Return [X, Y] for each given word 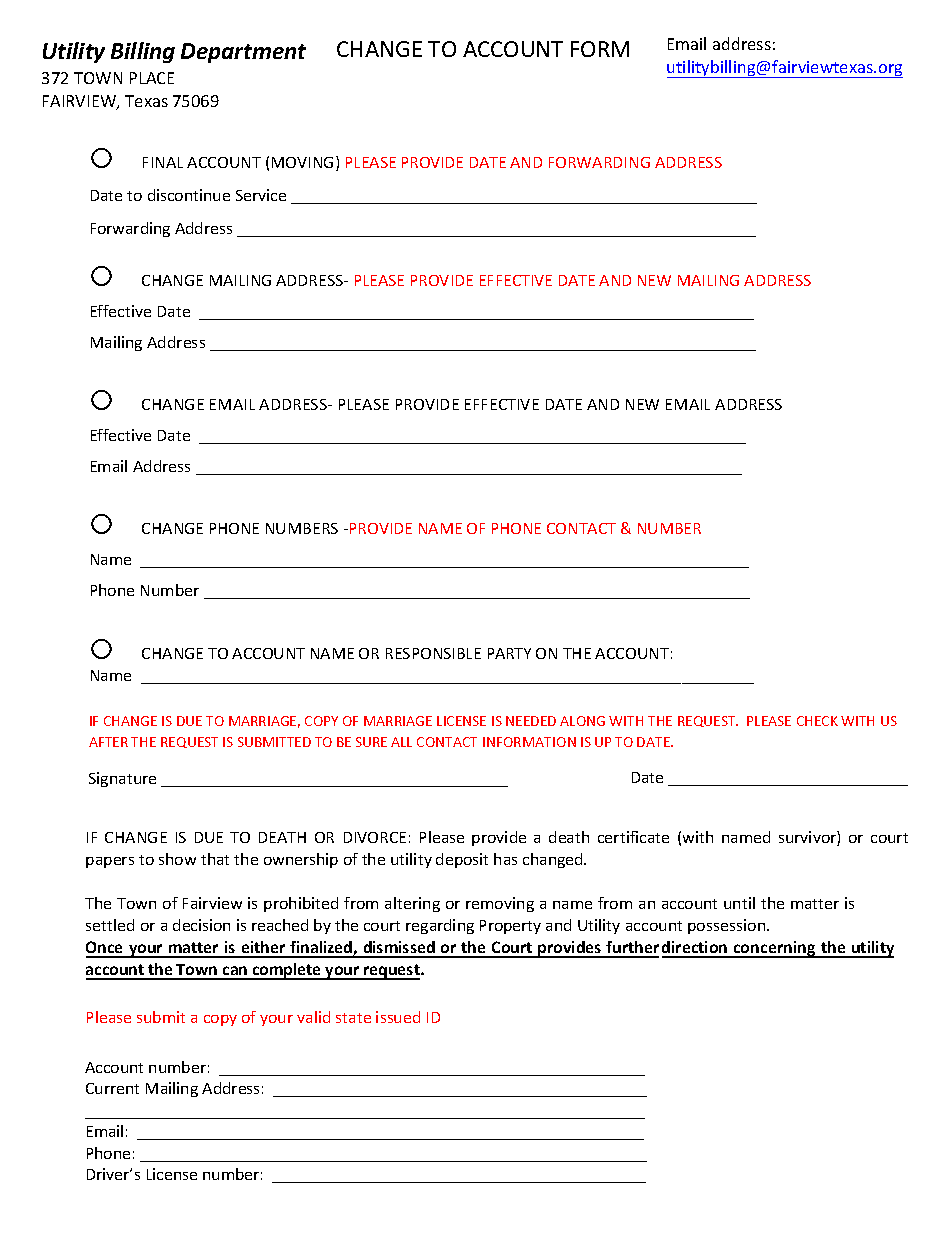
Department [243, 53]
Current [112, 1088]
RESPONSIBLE [433, 653]
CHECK [817, 721]
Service [261, 195]
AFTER [108, 742]
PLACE [152, 78]
